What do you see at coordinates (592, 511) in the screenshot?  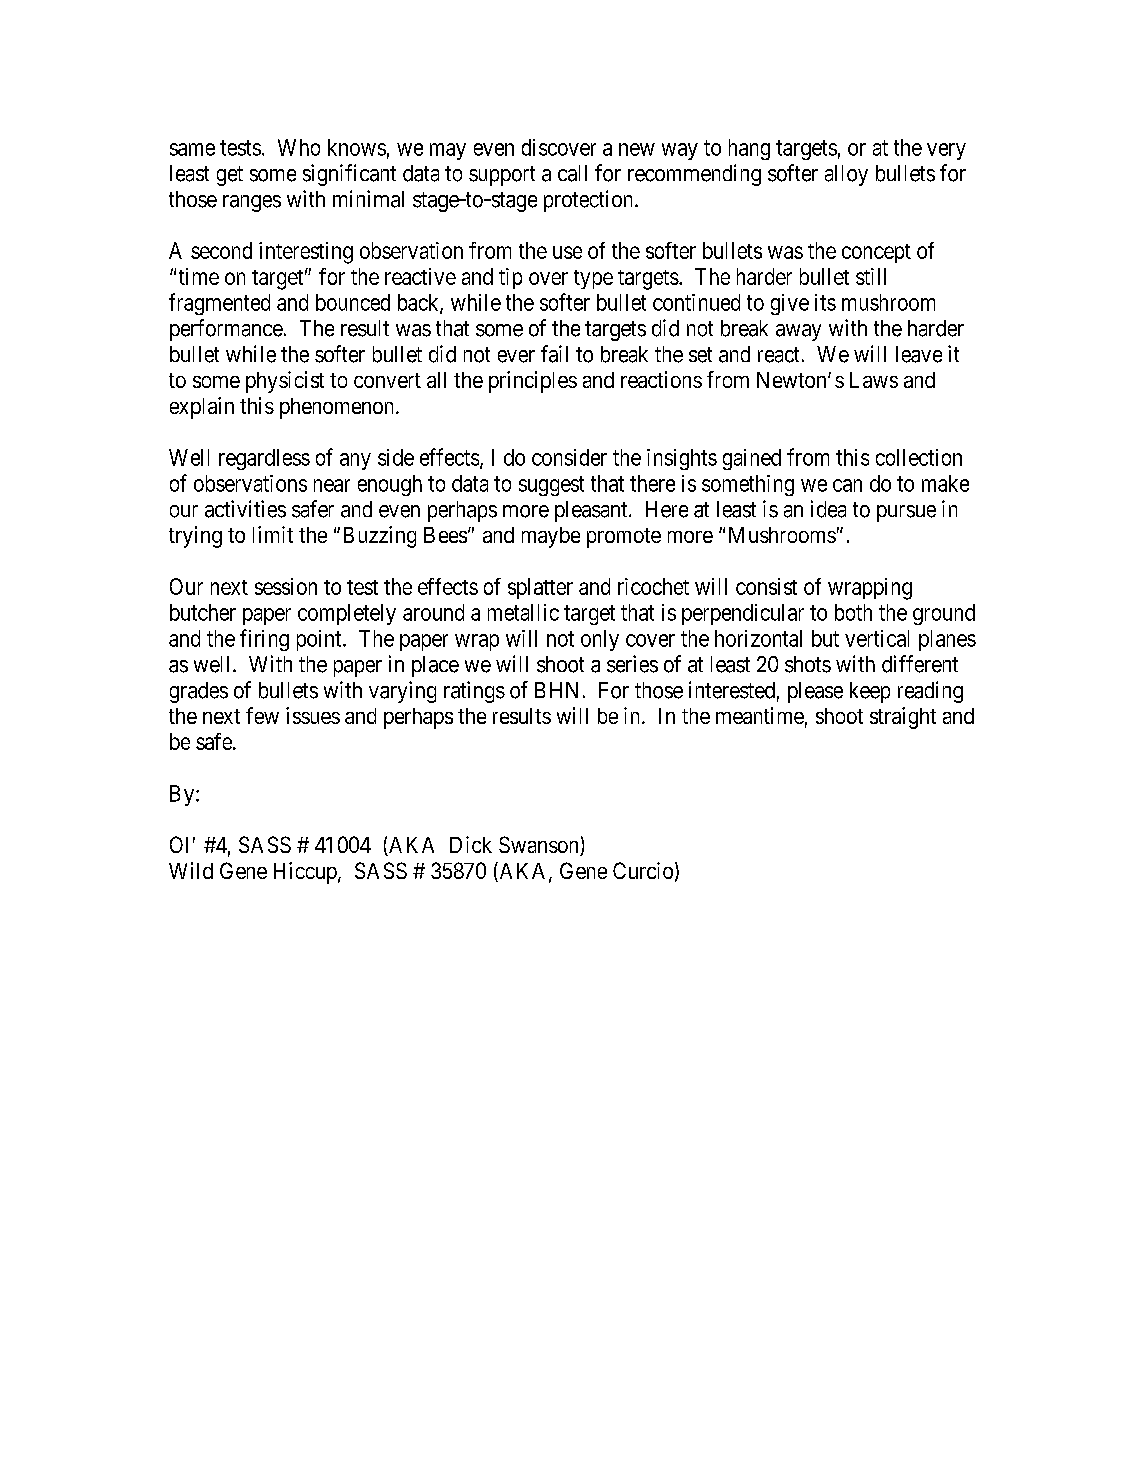 I see `pleasant` at bounding box center [592, 511].
